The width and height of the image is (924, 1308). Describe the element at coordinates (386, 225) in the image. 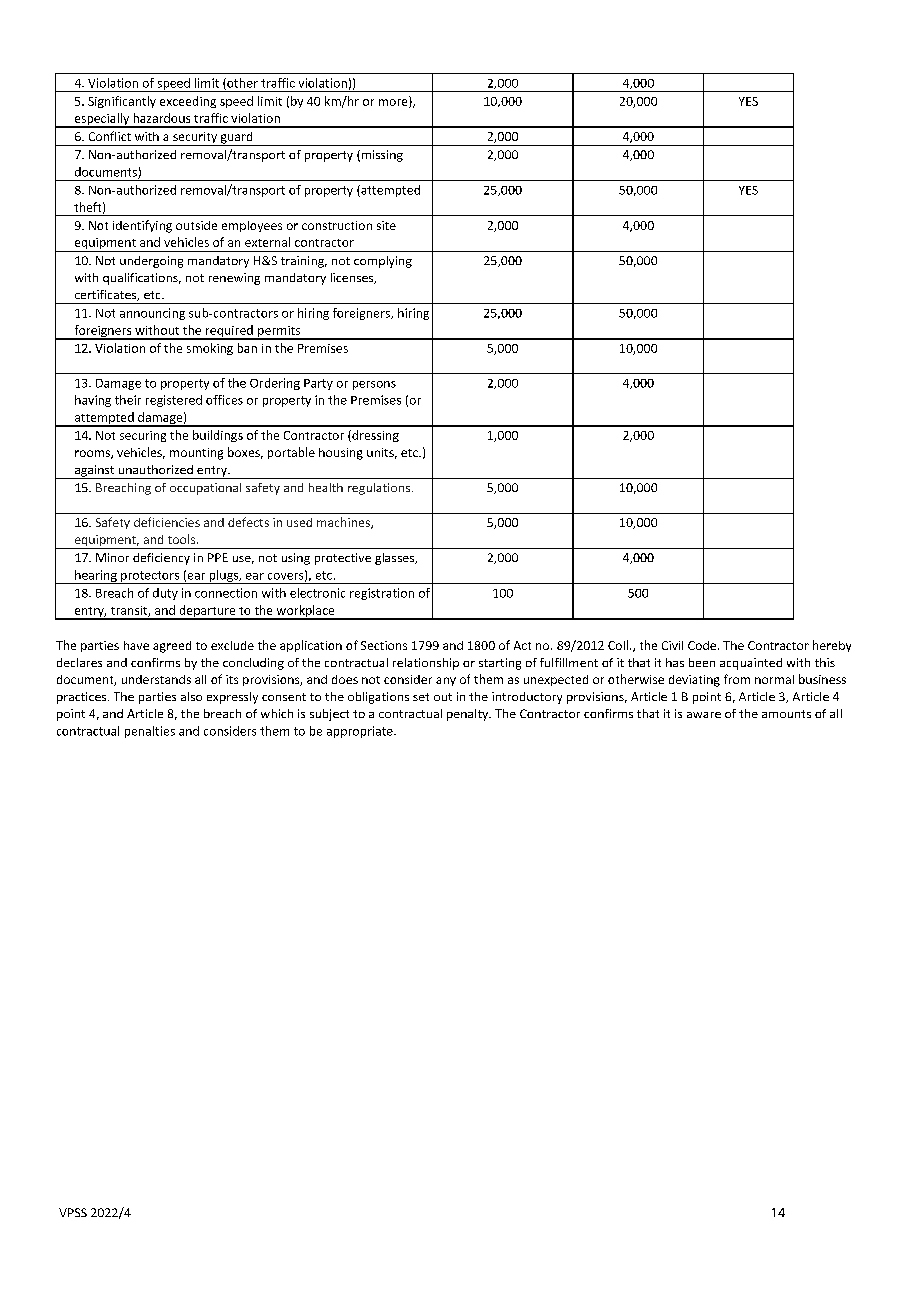

I see `site` at that location.
